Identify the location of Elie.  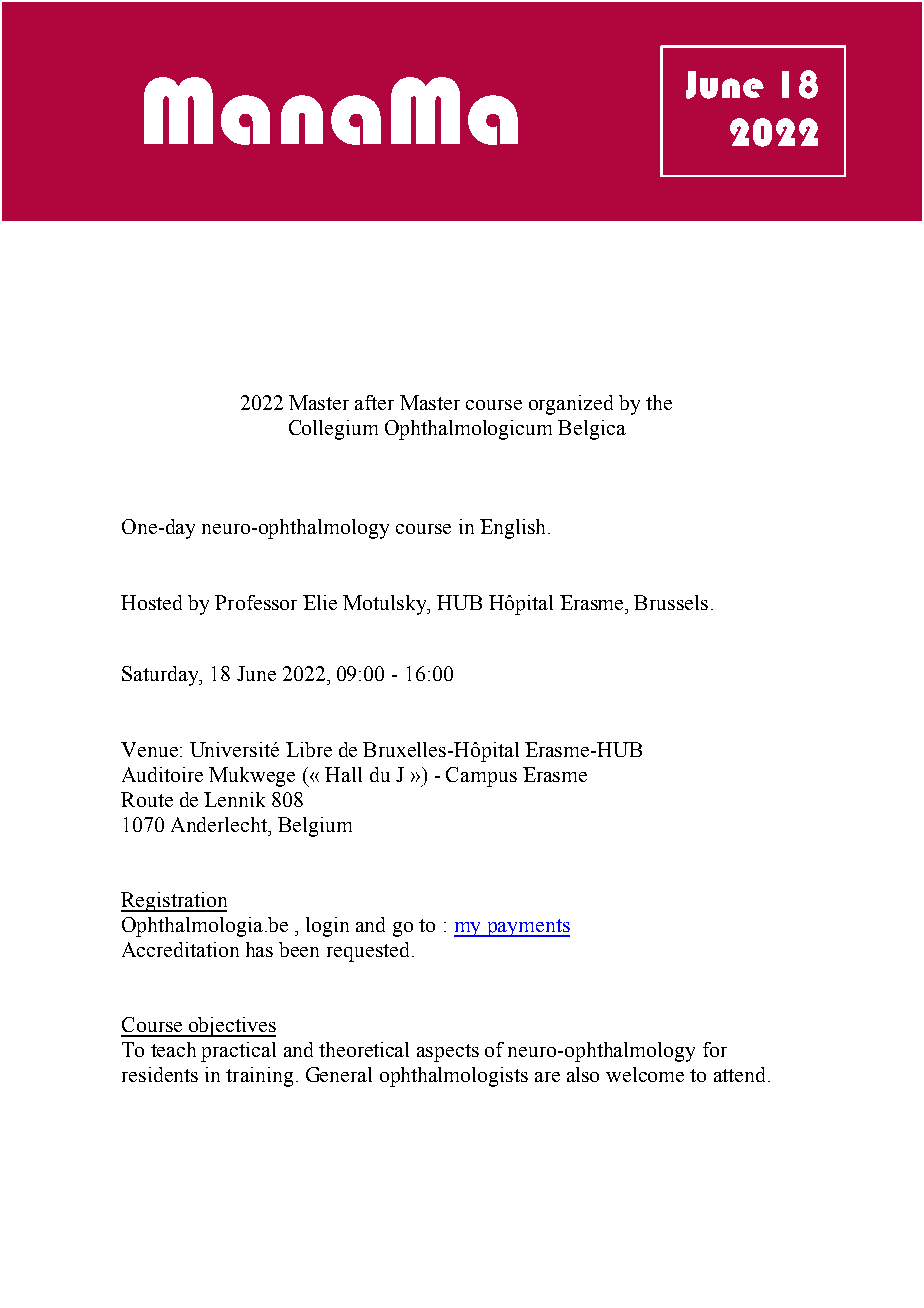
(320, 602).
